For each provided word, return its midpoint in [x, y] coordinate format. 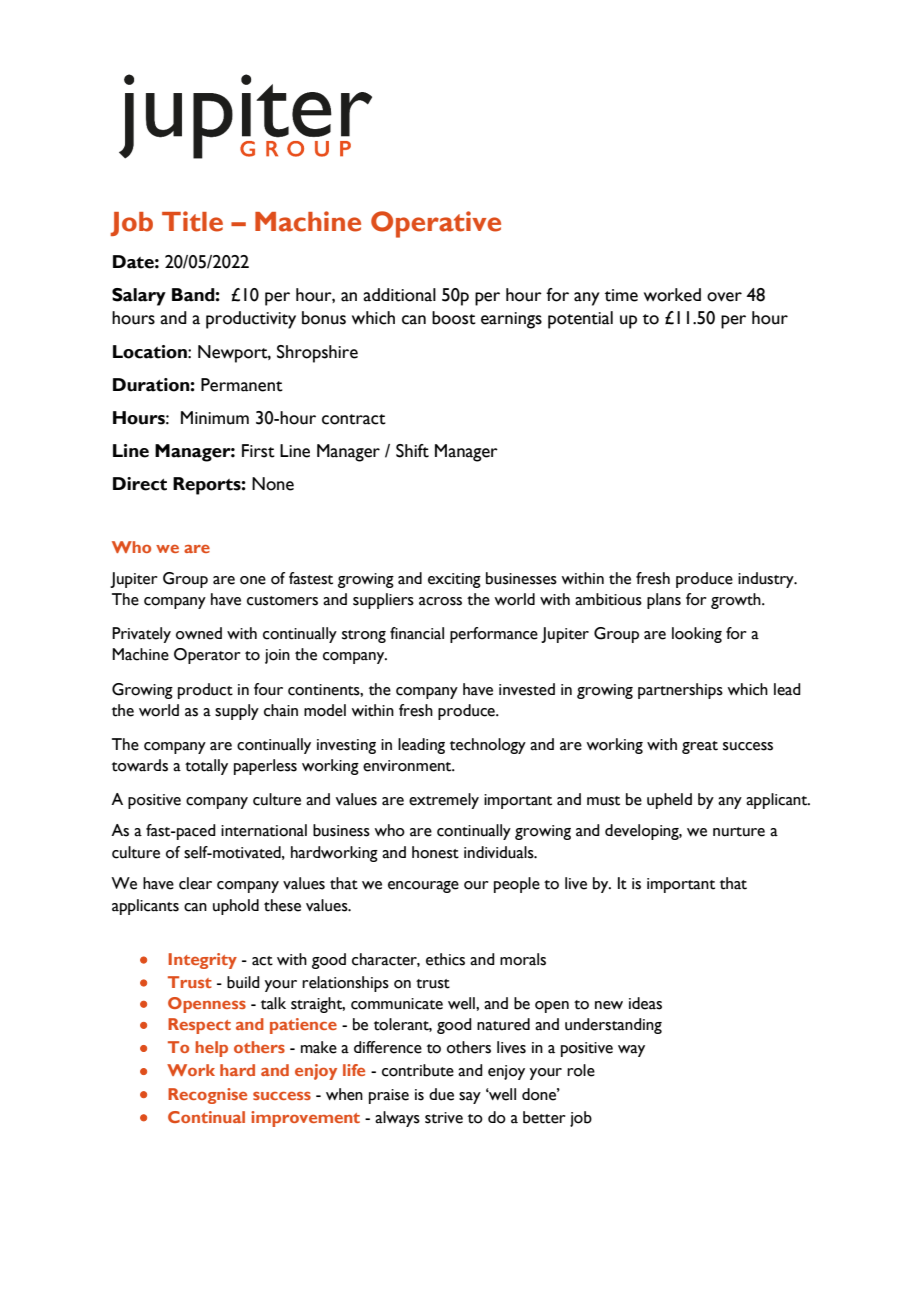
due [441, 1094]
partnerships [680, 691]
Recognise [207, 1096]
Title [192, 221]
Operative [436, 224]
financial [417, 633]
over [724, 297]
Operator [207, 656]
